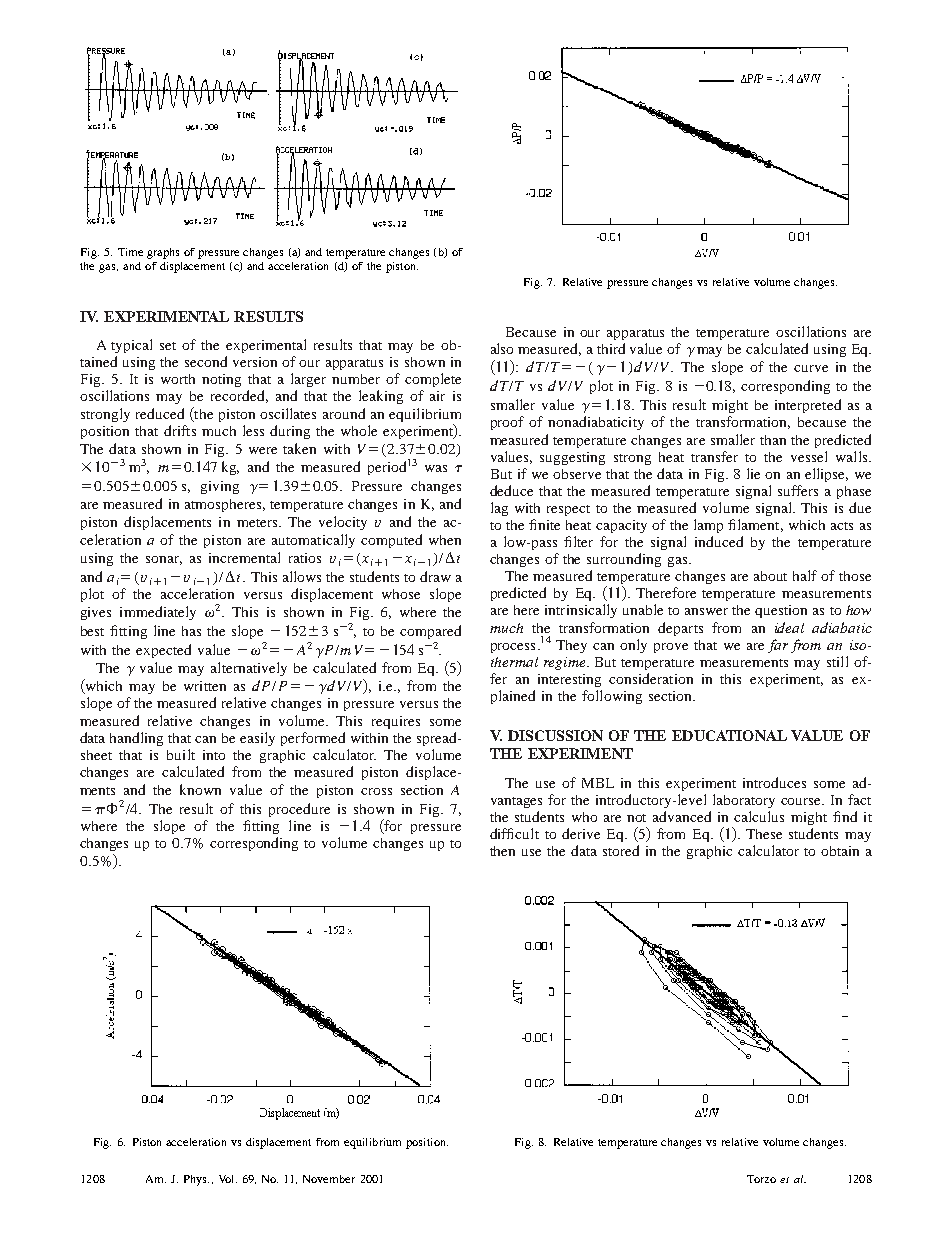 This screenshot has width=952, height=1233. I want to click on November, so click(329, 1179).
